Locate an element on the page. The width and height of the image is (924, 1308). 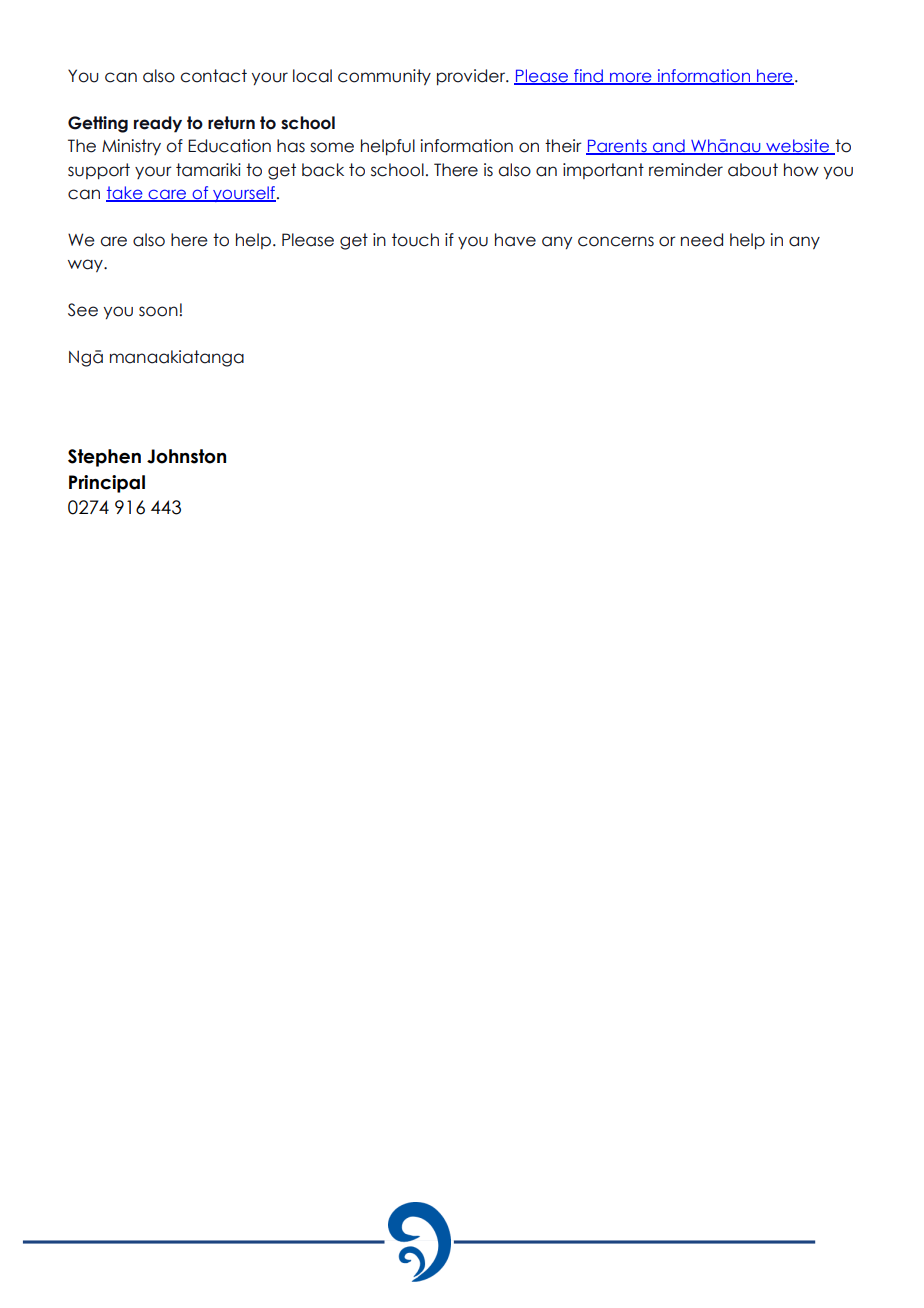
Stephen is located at coordinates (104, 458).
